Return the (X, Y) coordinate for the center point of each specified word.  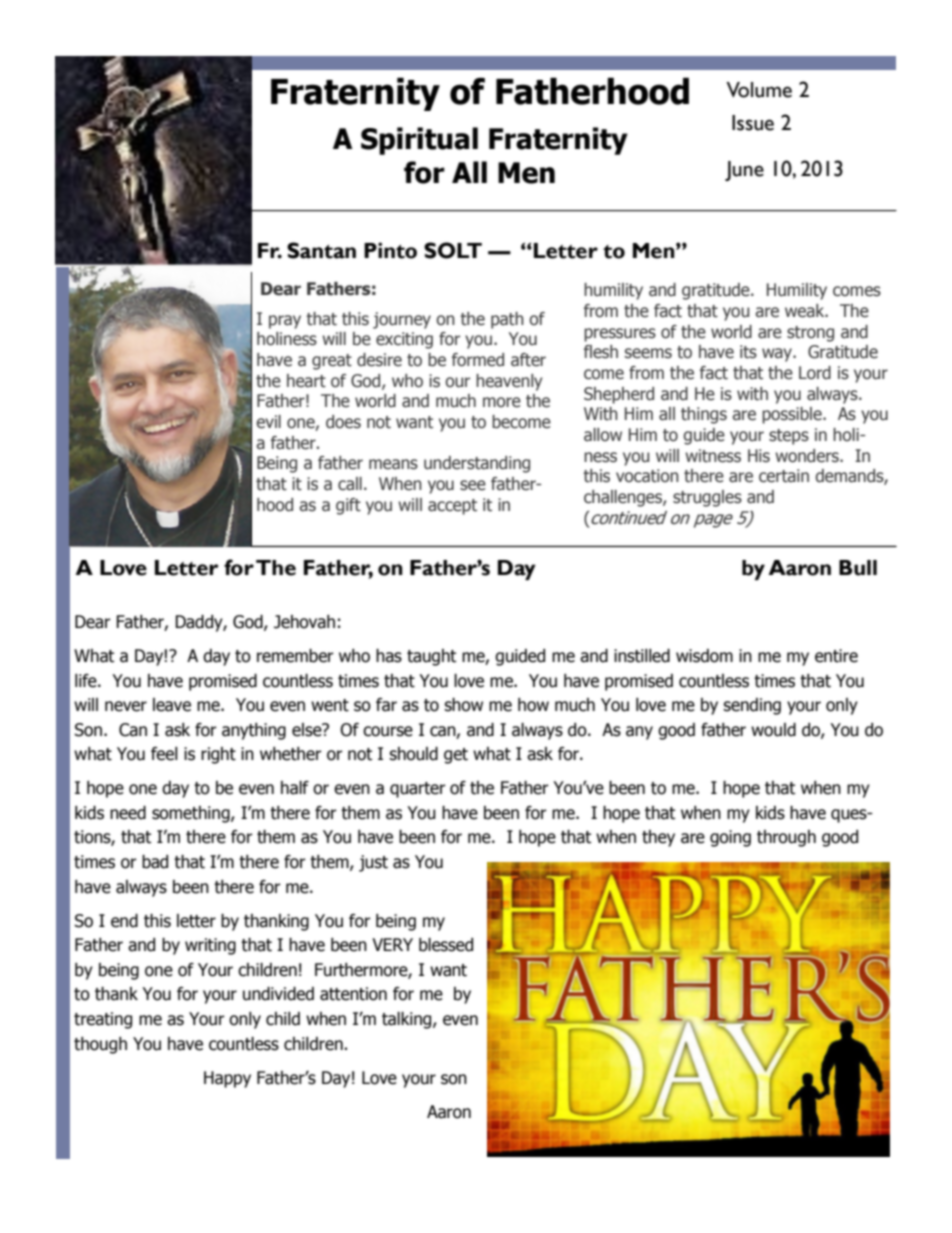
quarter (418, 790)
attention (353, 994)
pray (285, 322)
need (128, 813)
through (786, 838)
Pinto (390, 250)
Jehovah (304, 622)
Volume (759, 90)
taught (431, 657)
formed (478, 360)
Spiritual (419, 141)
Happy (227, 1079)
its (748, 352)
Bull (858, 568)
